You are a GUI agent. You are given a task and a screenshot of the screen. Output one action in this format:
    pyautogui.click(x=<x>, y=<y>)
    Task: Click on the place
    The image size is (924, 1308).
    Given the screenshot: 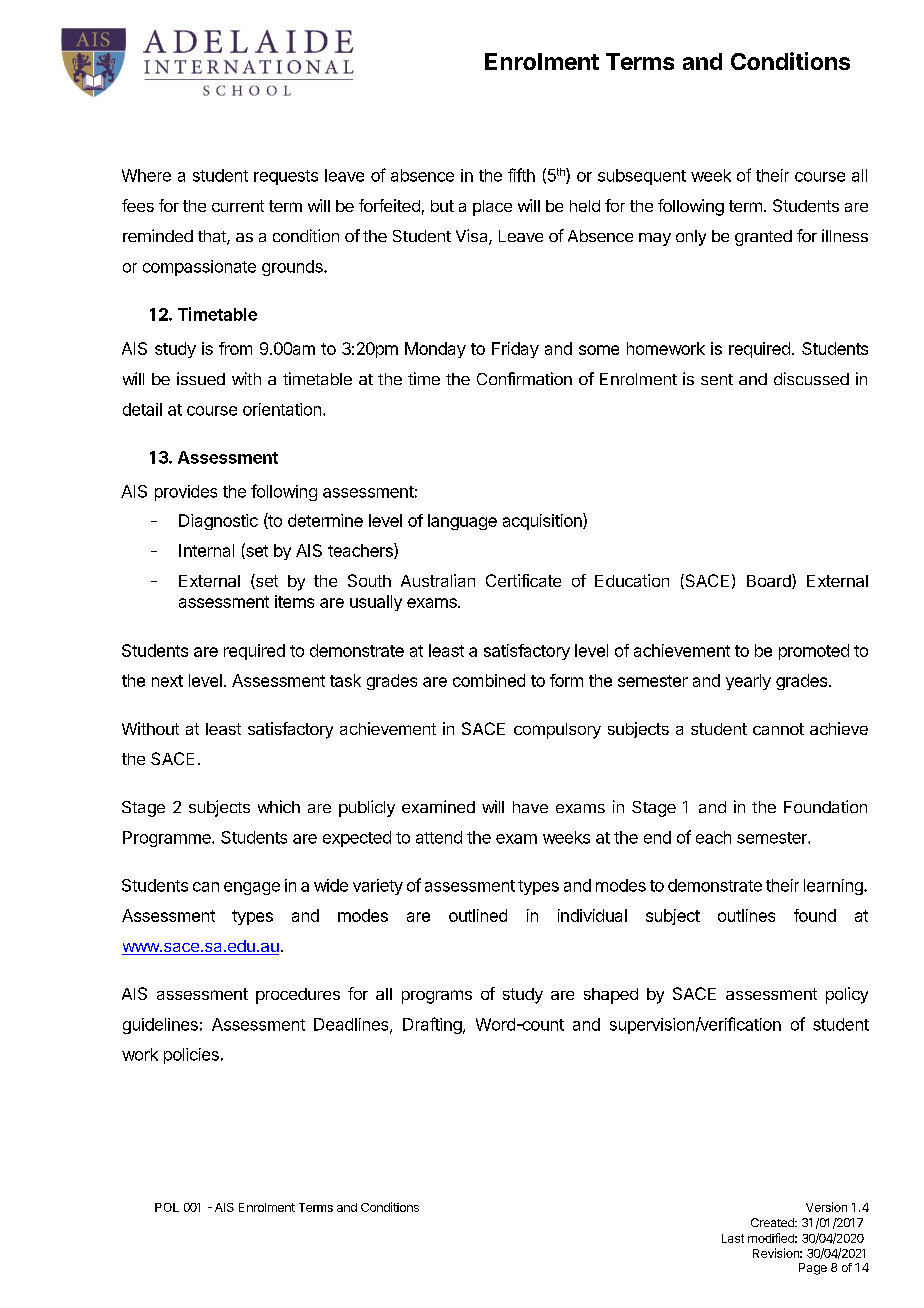 What is the action you would take?
    pyautogui.click(x=492, y=208)
